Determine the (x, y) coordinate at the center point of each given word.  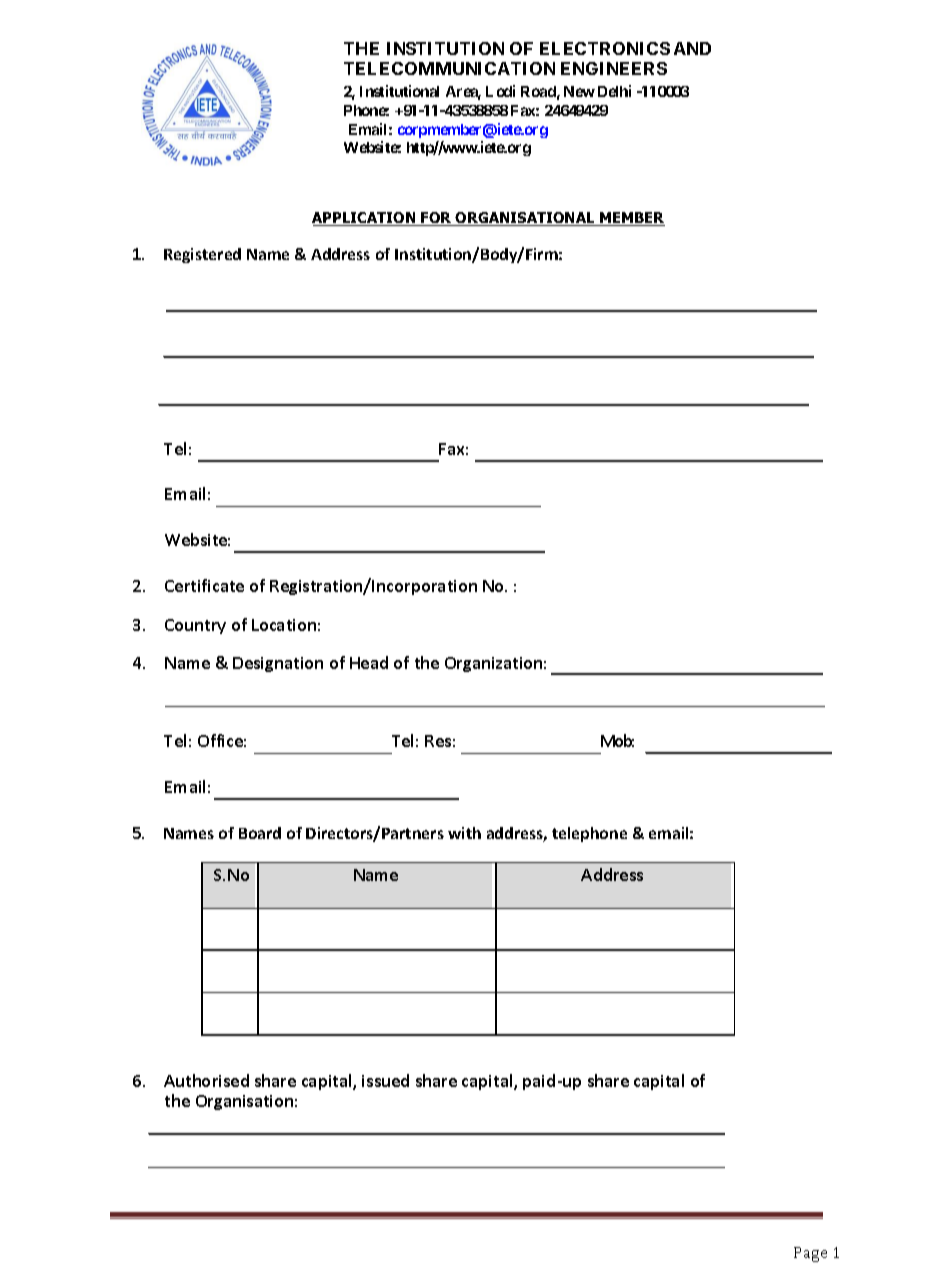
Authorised (206, 1080)
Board (260, 833)
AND (692, 48)
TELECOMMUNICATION (449, 68)
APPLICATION (365, 219)
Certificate (204, 585)
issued (385, 1080)
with (464, 833)
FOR (437, 219)
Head (369, 662)
